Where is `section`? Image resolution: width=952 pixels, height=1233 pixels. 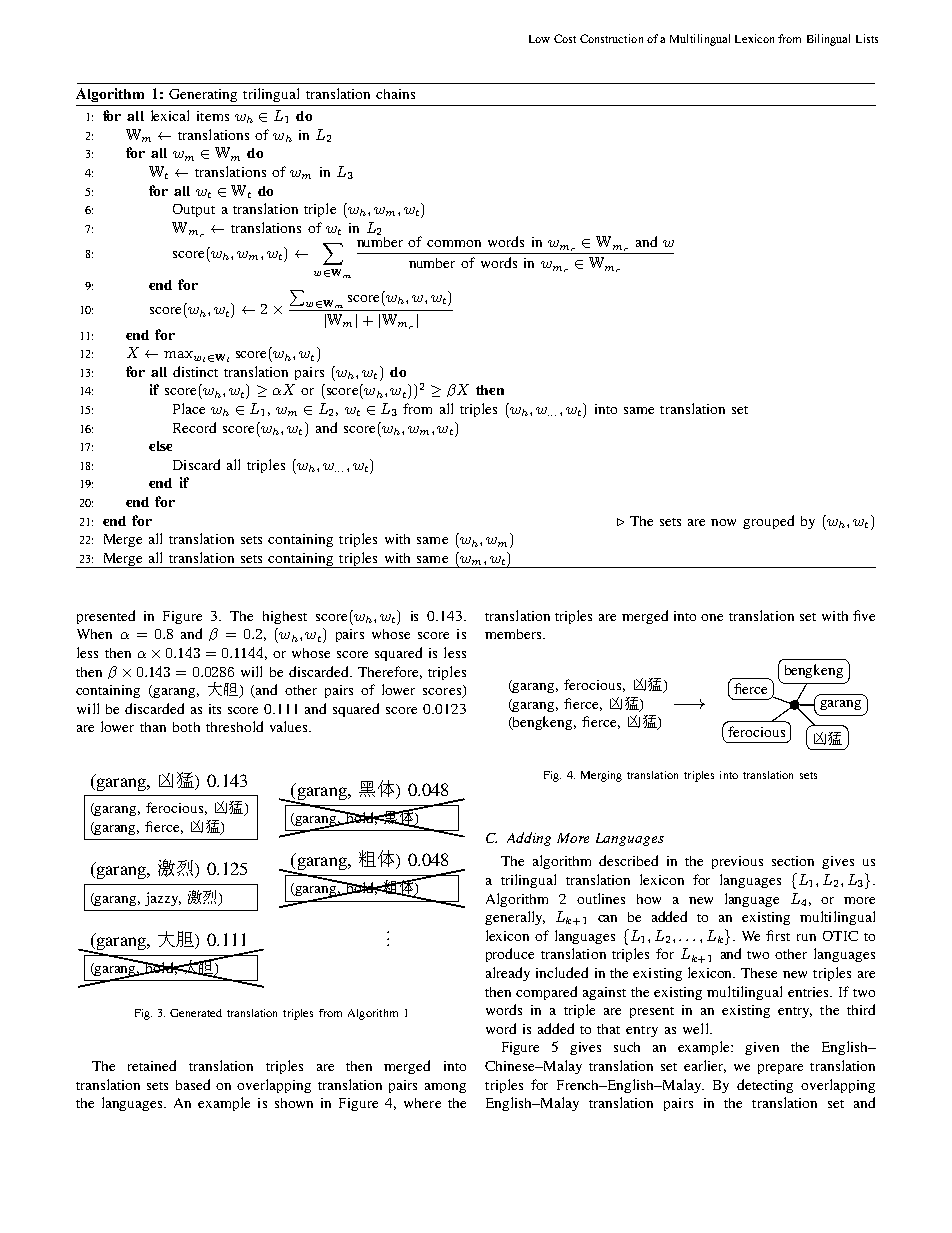 section is located at coordinates (793, 861).
